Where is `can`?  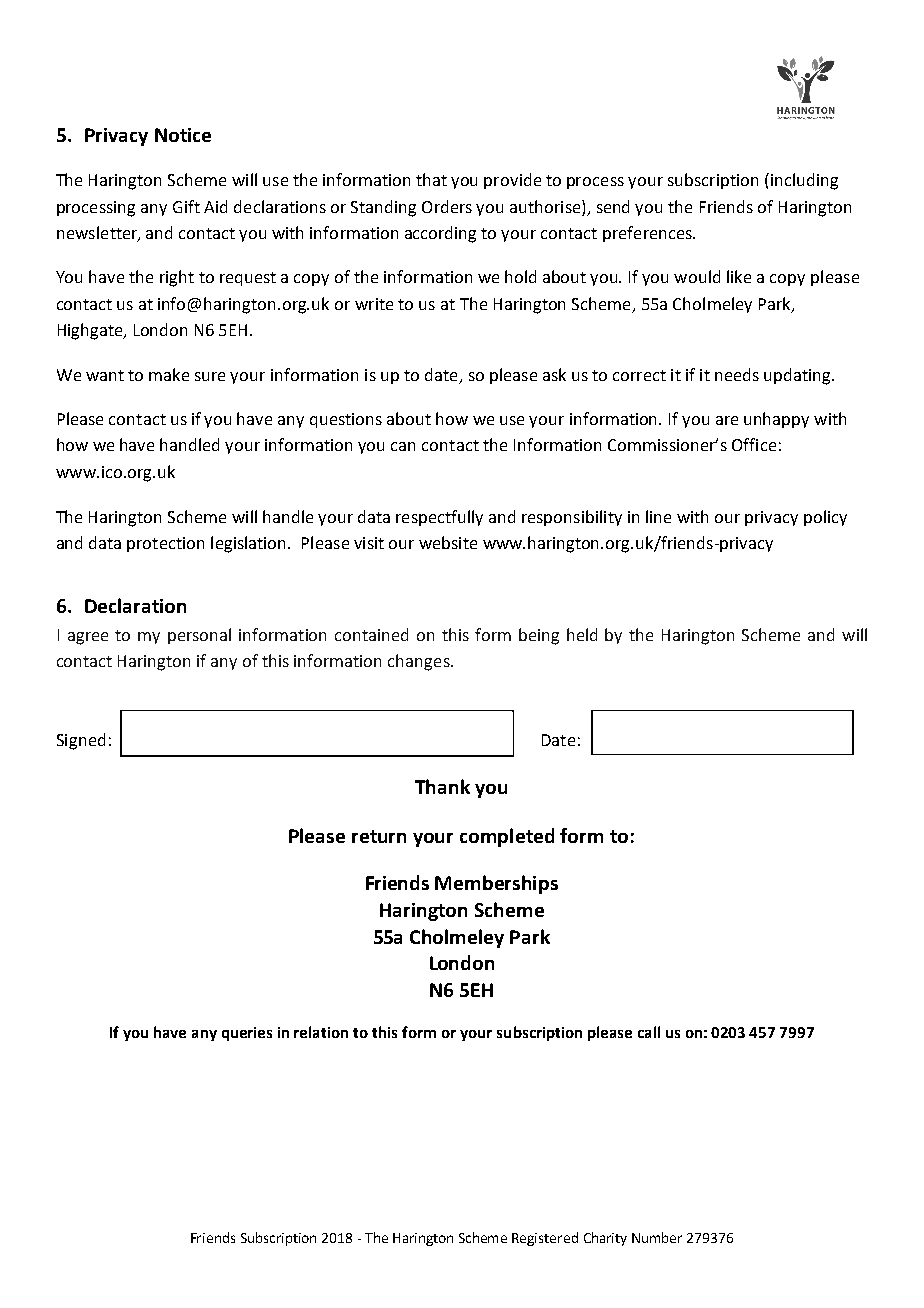 can is located at coordinates (403, 446).
